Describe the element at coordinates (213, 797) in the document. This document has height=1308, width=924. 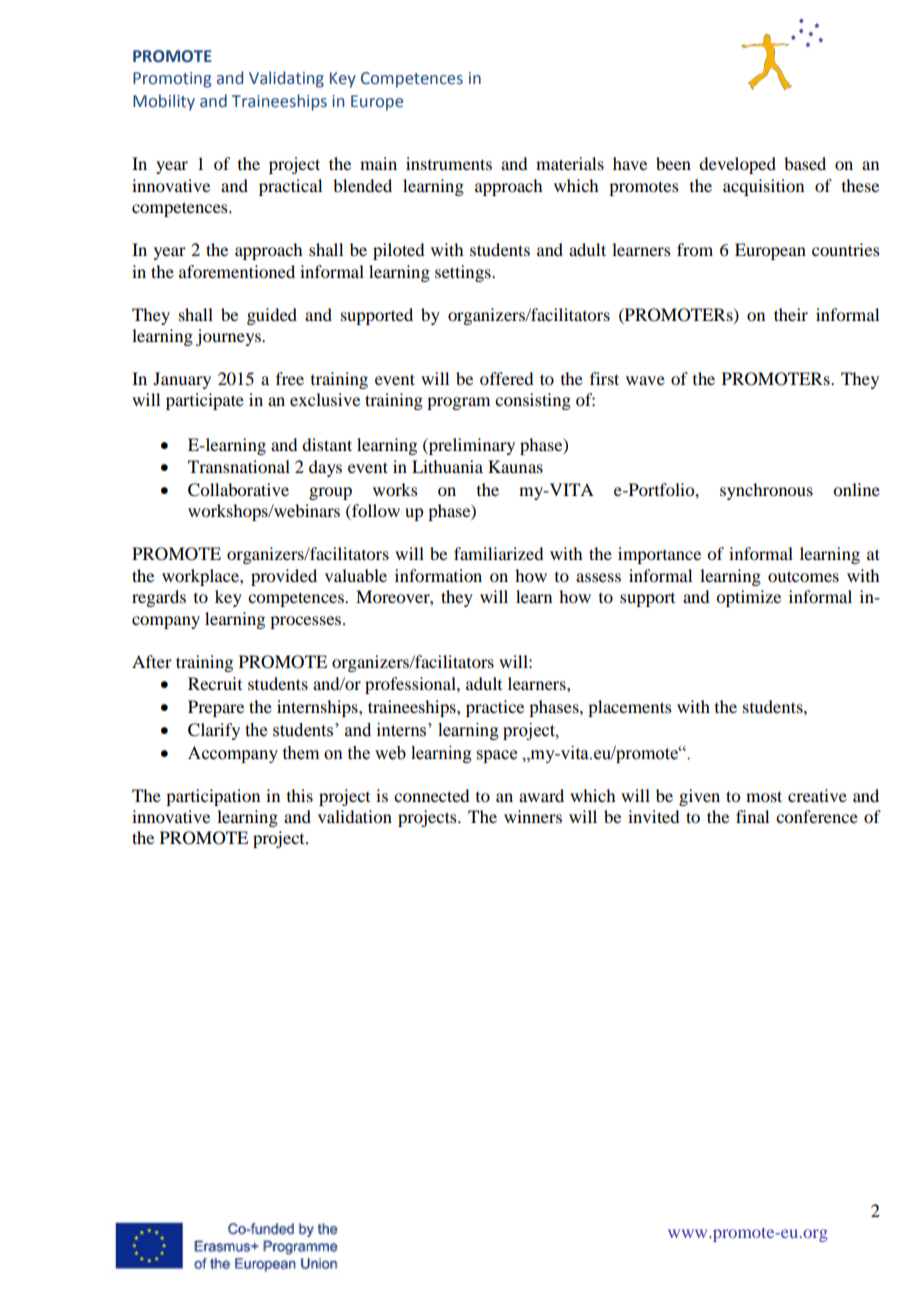
I see `participation` at that location.
